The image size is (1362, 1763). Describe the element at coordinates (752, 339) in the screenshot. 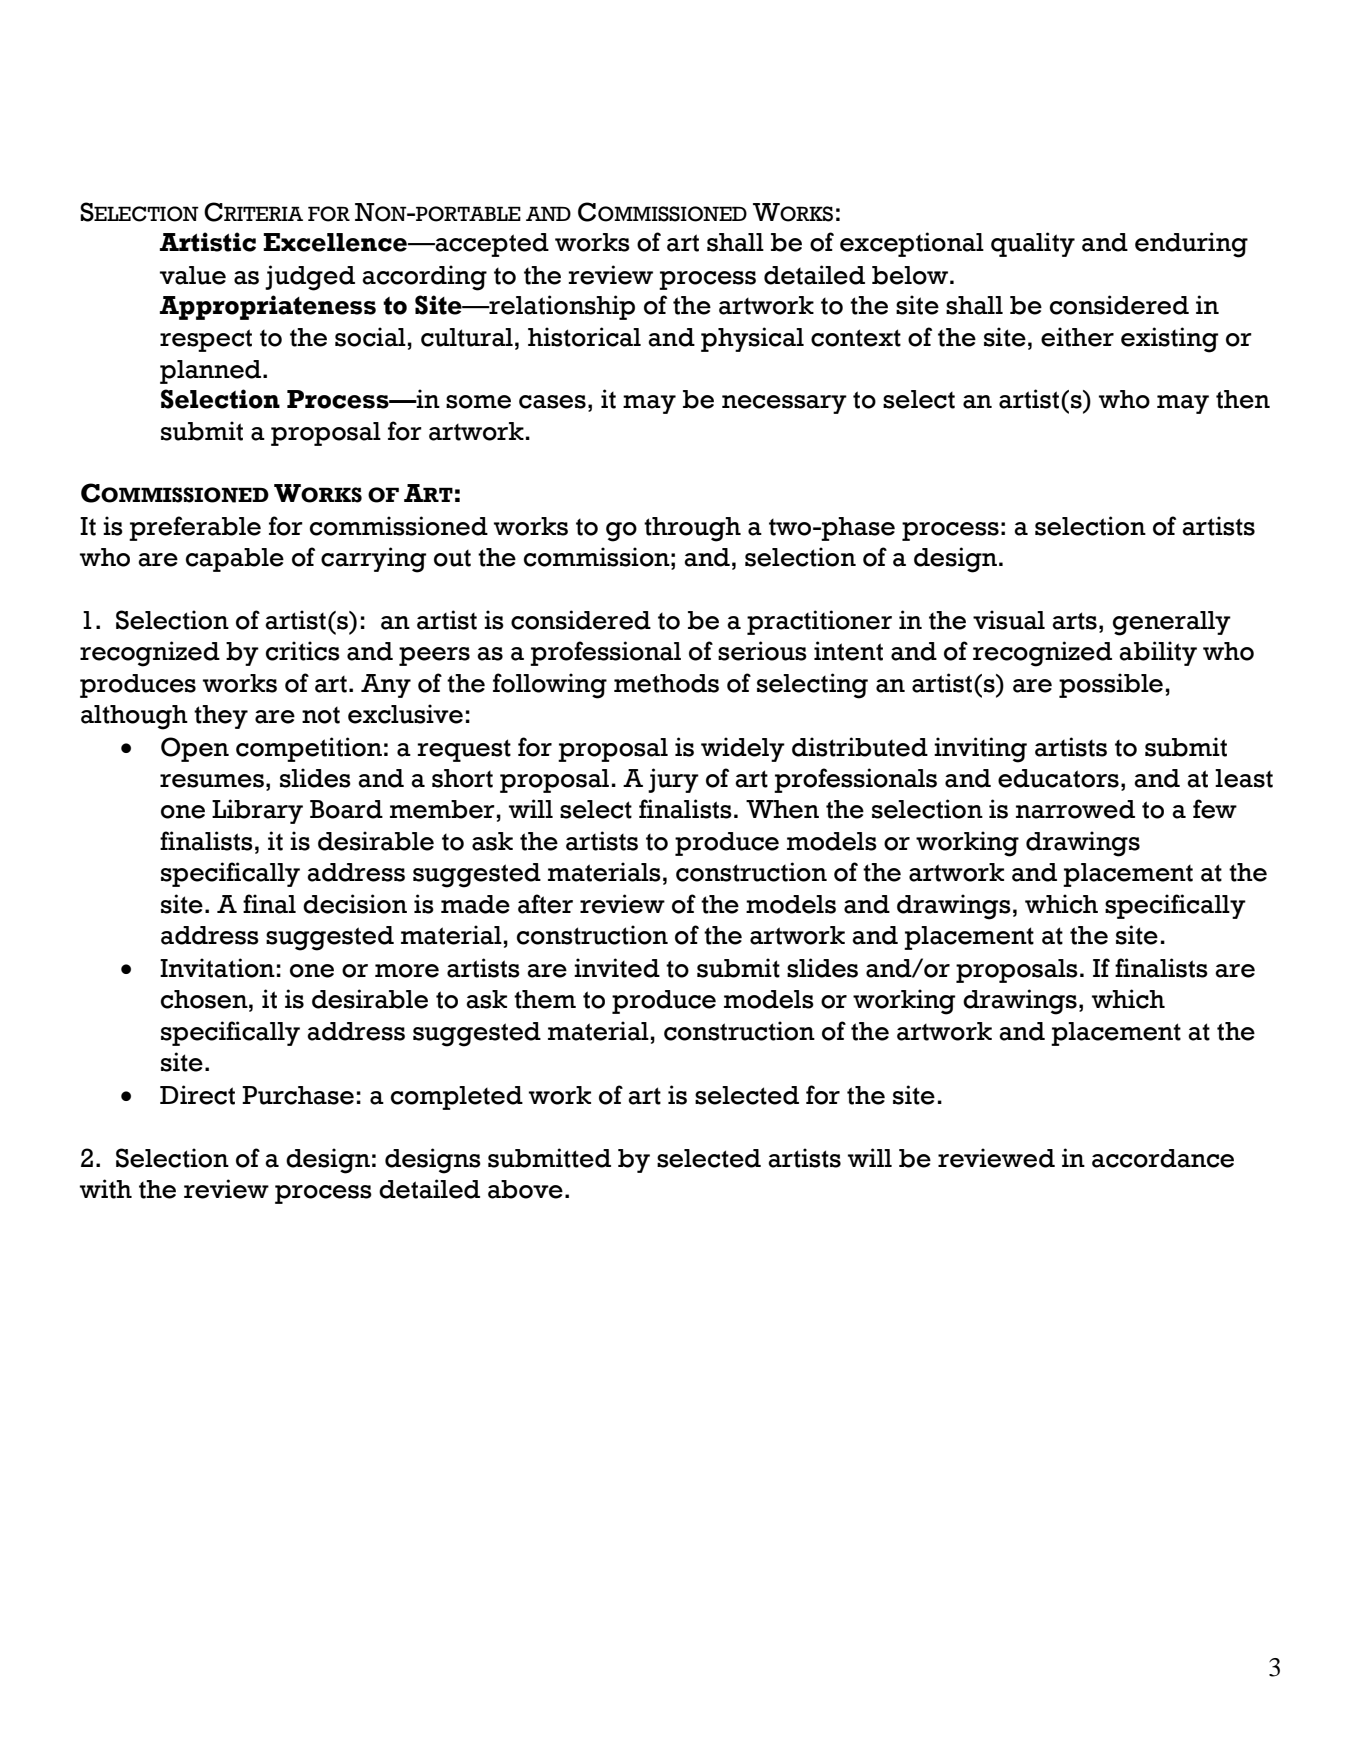

I see `physical` at that location.
